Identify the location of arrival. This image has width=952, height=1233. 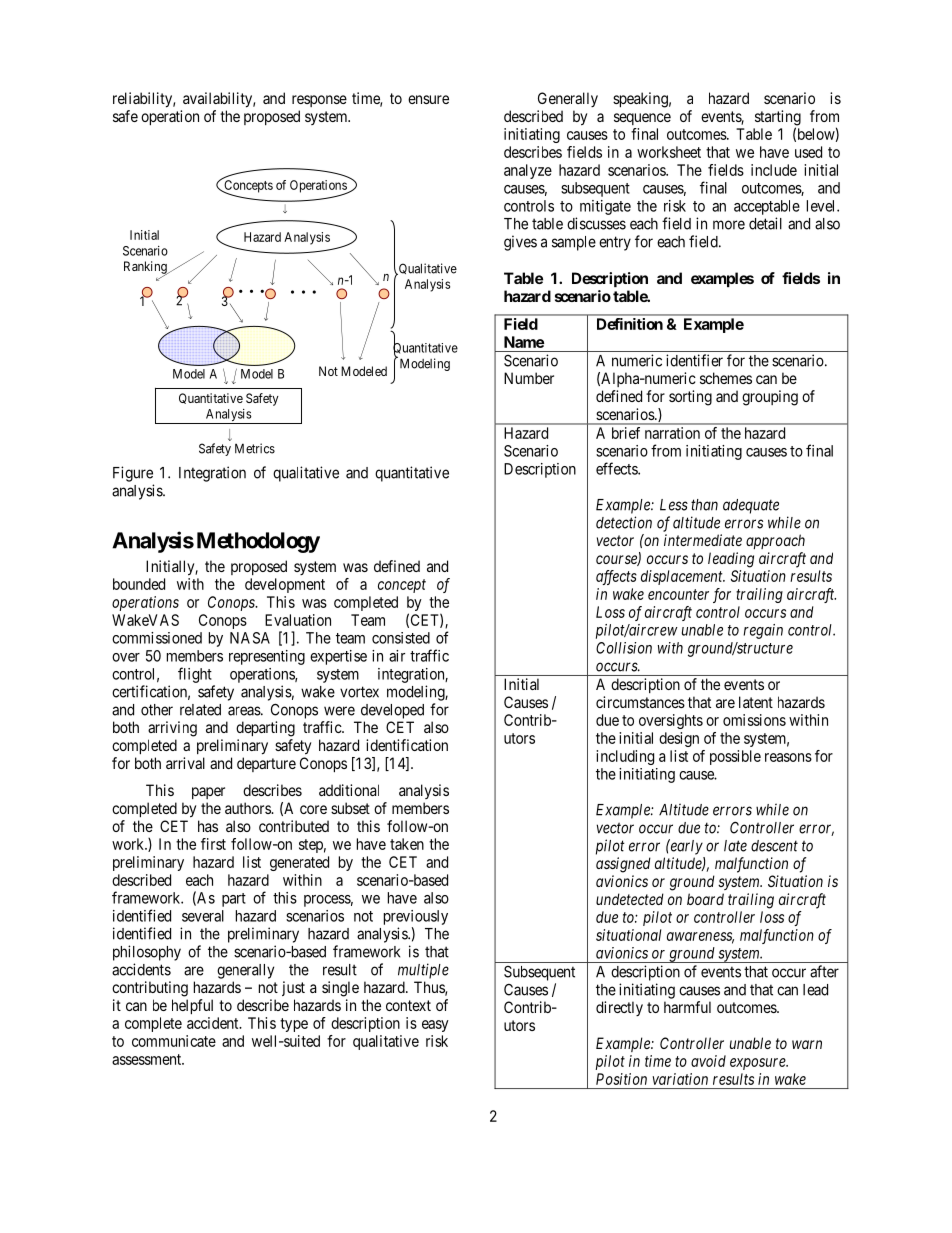
(185, 763).
